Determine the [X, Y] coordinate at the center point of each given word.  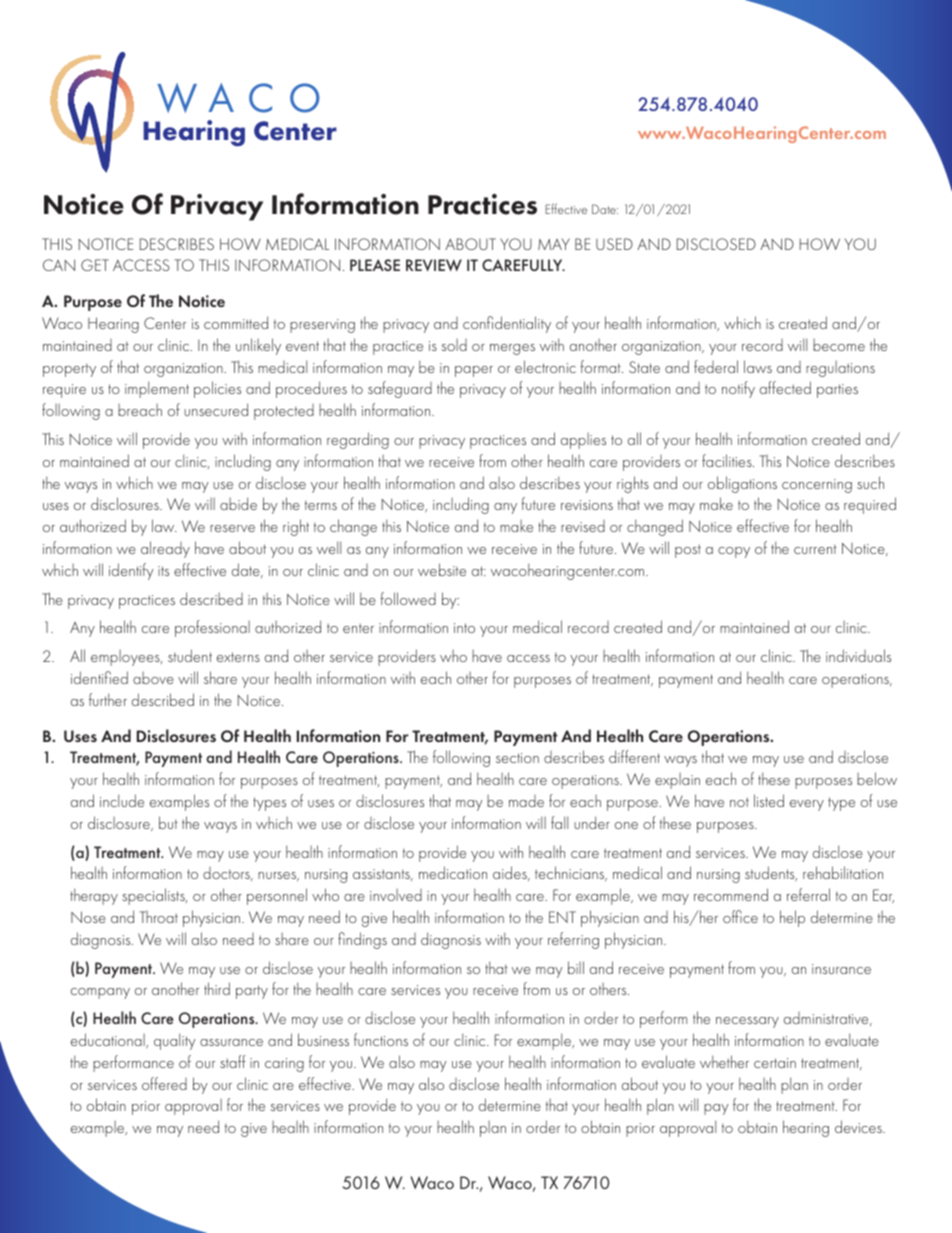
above [153, 678]
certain [775, 1063]
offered [164, 1083]
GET [95, 265]
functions [381, 1039]
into [464, 628]
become [839, 345]
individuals [858, 655]
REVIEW [434, 265]
